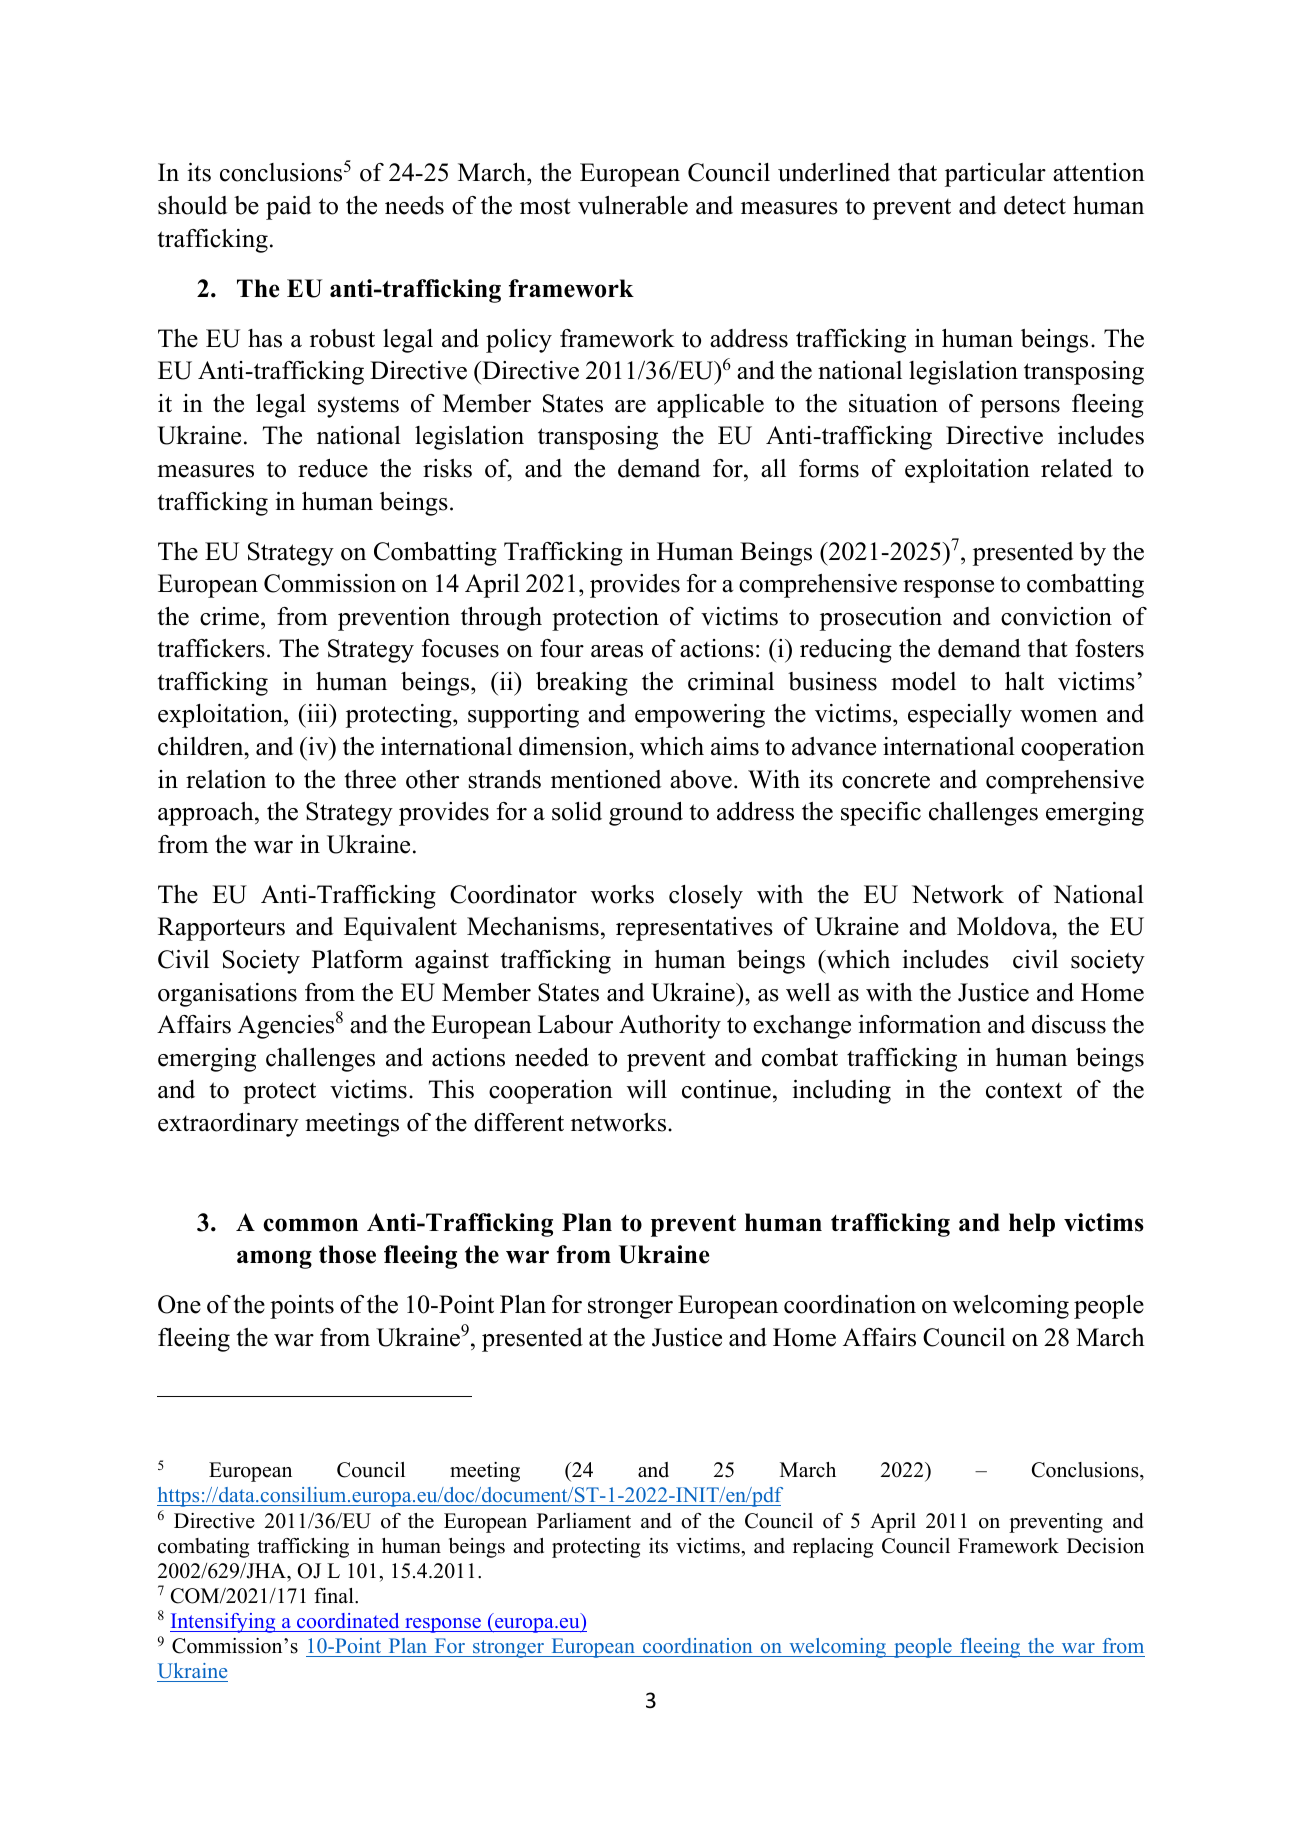 Image resolution: width=1302 pixels, height=1841 pixels. Describe the element at coordinates (227, 995) in the screenshot. I see `organisations` at that location.
